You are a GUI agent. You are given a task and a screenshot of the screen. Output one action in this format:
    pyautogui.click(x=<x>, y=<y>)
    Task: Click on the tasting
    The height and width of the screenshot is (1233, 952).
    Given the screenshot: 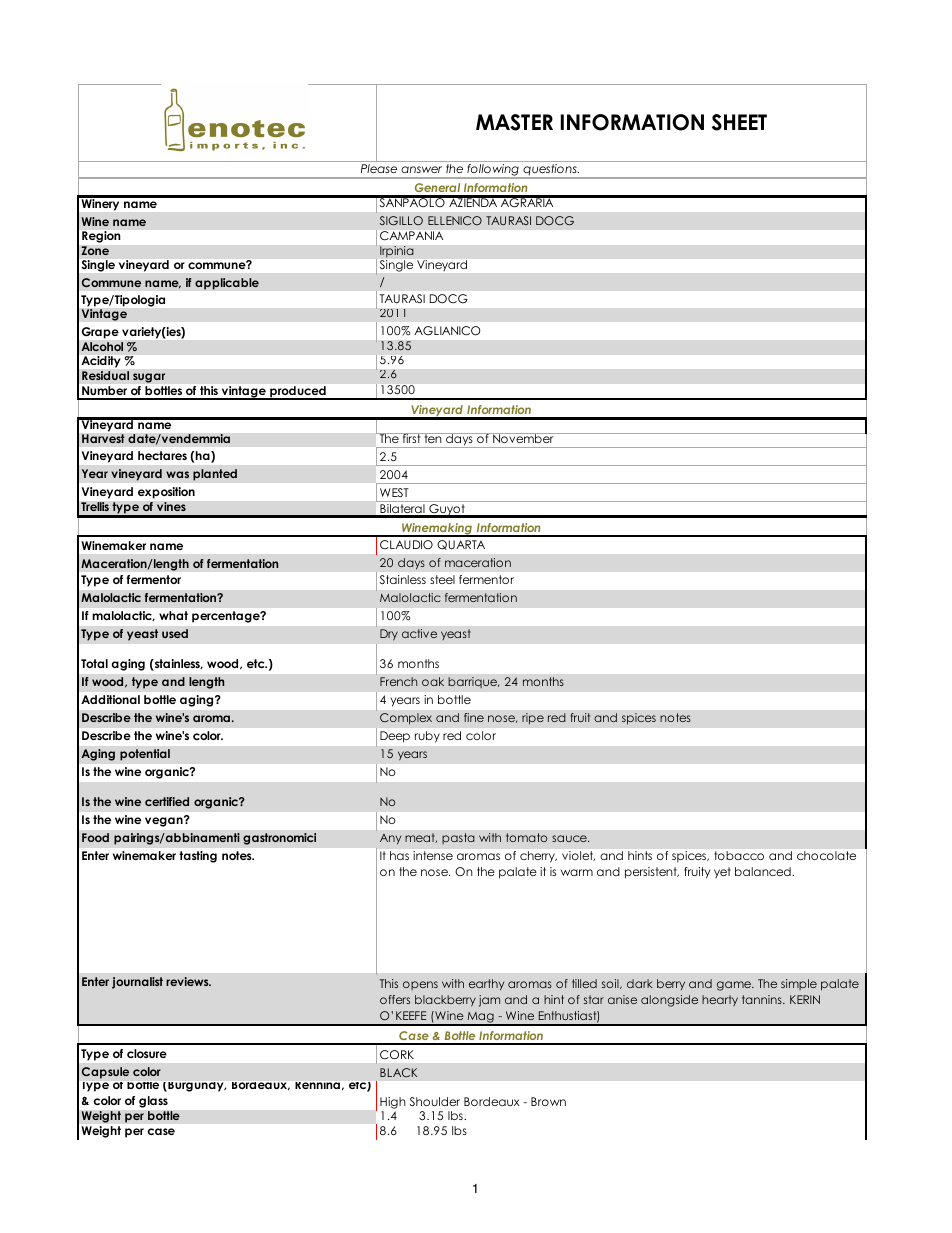 What is the action you would take?
    pyautogui.click(x=198, y=857)
